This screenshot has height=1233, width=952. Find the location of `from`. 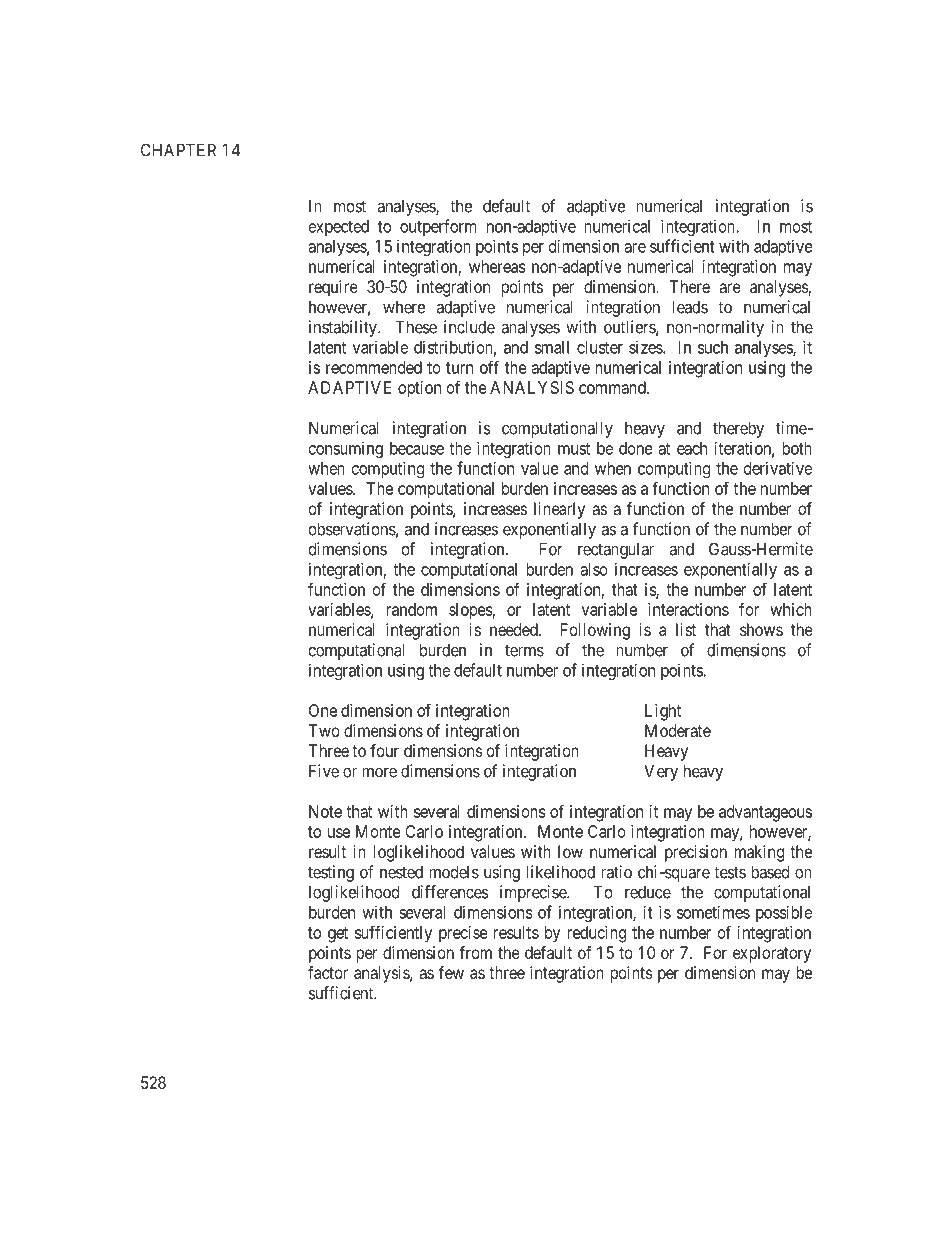

from is located at coordinates (475, 952).
